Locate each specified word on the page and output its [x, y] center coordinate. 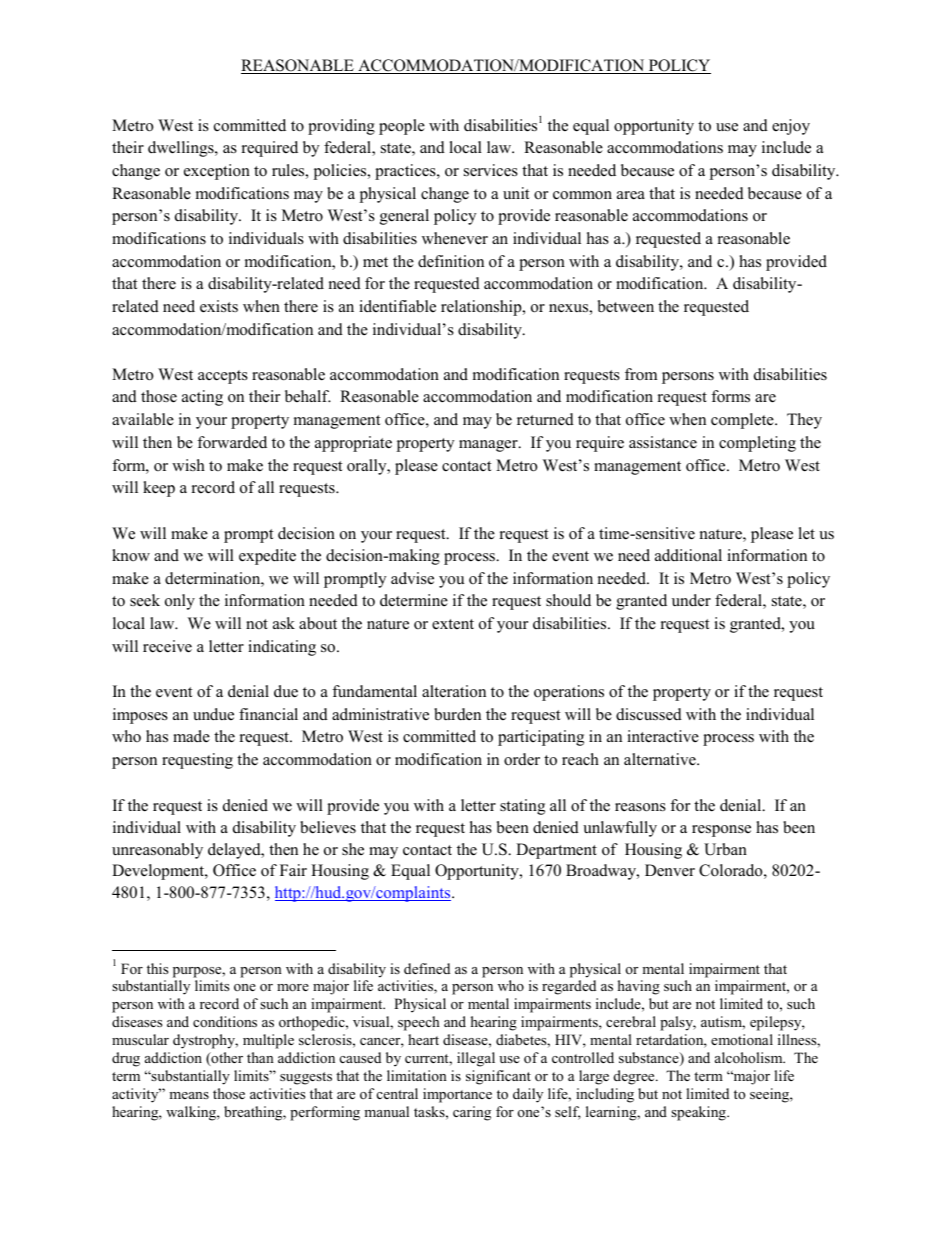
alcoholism [750, 1057]
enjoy [791, 127]
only [180, 602]
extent [453, 624]
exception [217, 172]
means [189, 1095]
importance [457, 1095]
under [691, 600]
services [491, 170]
